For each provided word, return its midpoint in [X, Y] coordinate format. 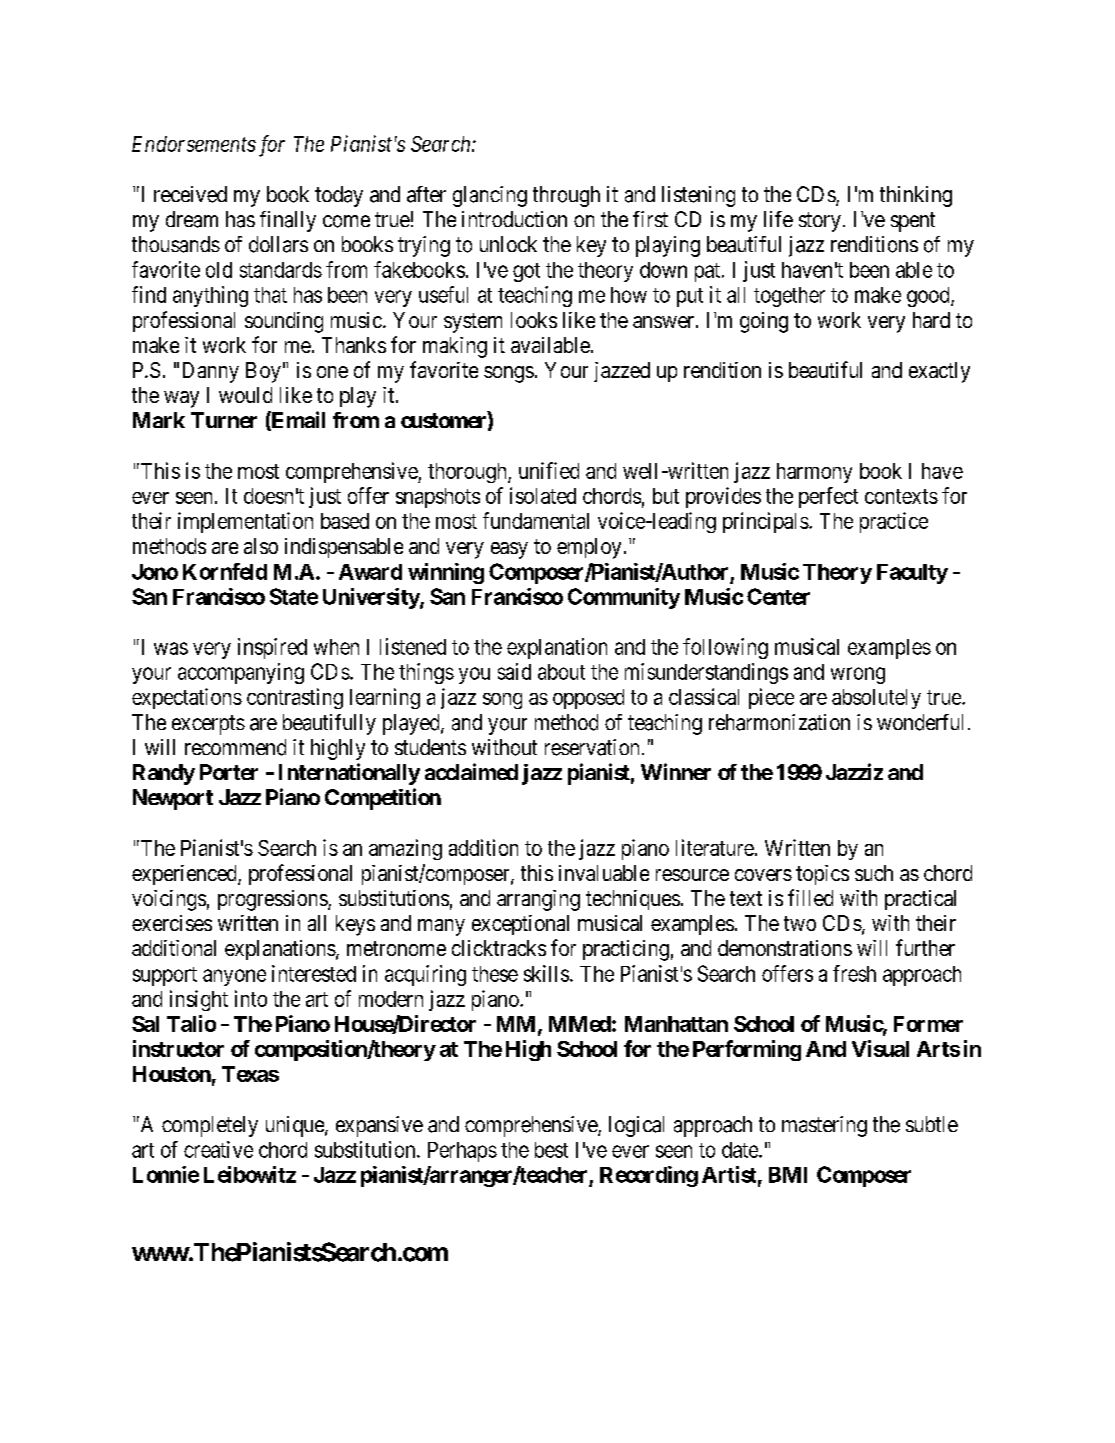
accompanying [241, 673]
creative [218, 1149]
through [566, 196]
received [190, 194]
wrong [858, 675]
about [561, 672]
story [820, 222]
